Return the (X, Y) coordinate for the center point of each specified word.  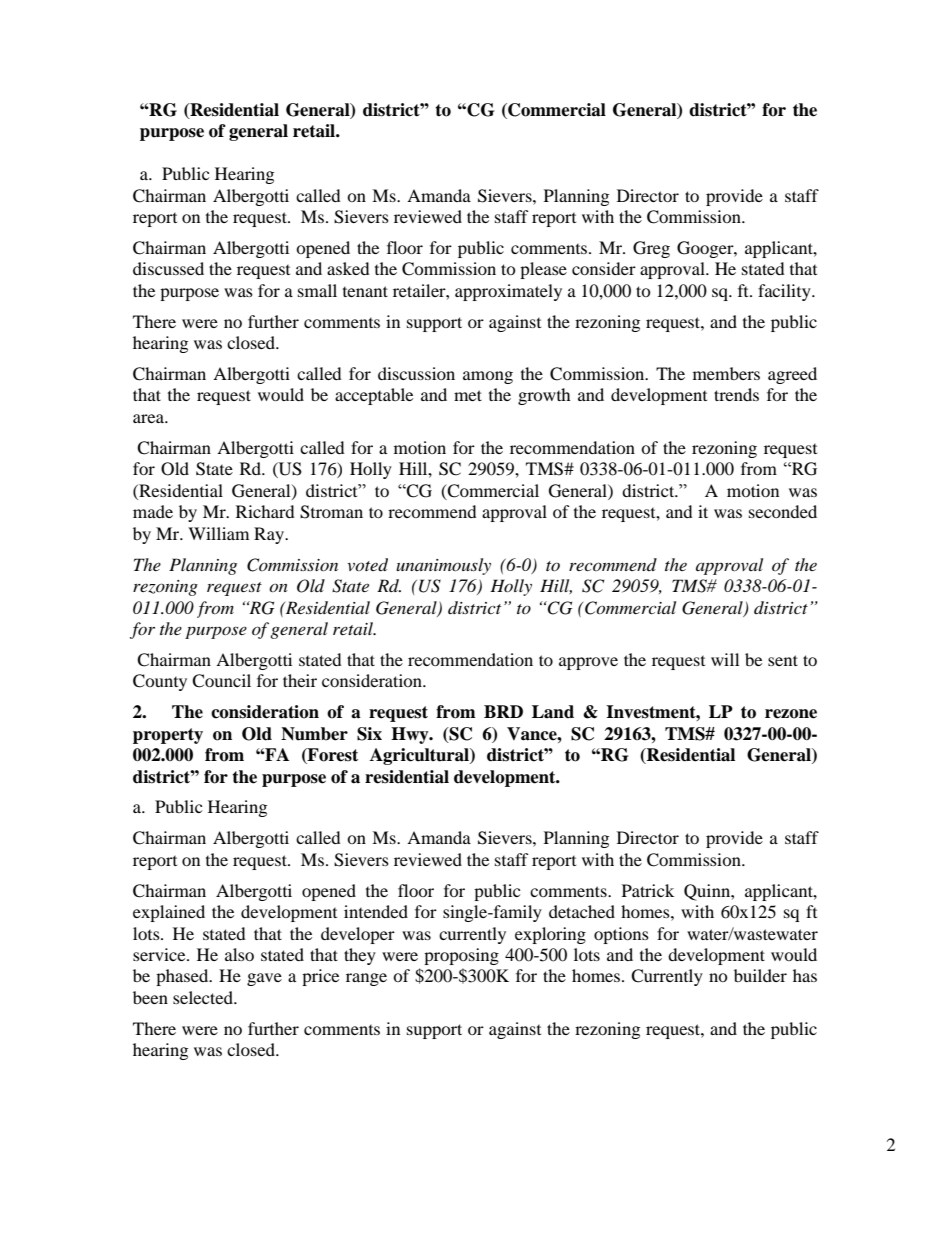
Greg (651, 249)
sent (783, 660)
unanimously (443, 566)
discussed (168, 268)
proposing (461, 956)
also (239, 954)
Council (221, 681)
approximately (508, 292)
